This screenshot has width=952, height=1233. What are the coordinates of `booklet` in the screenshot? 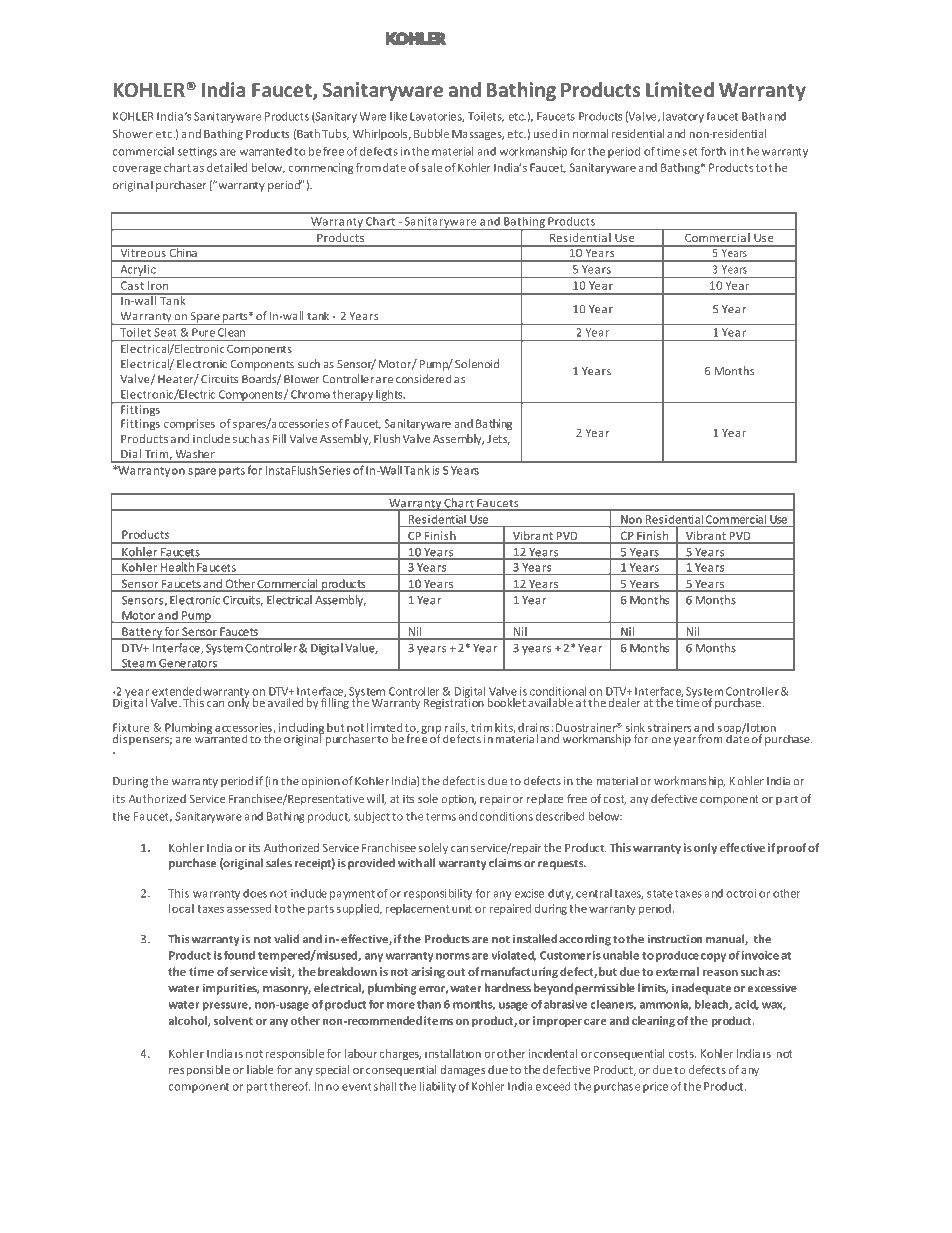 It's located at (506, 702).
